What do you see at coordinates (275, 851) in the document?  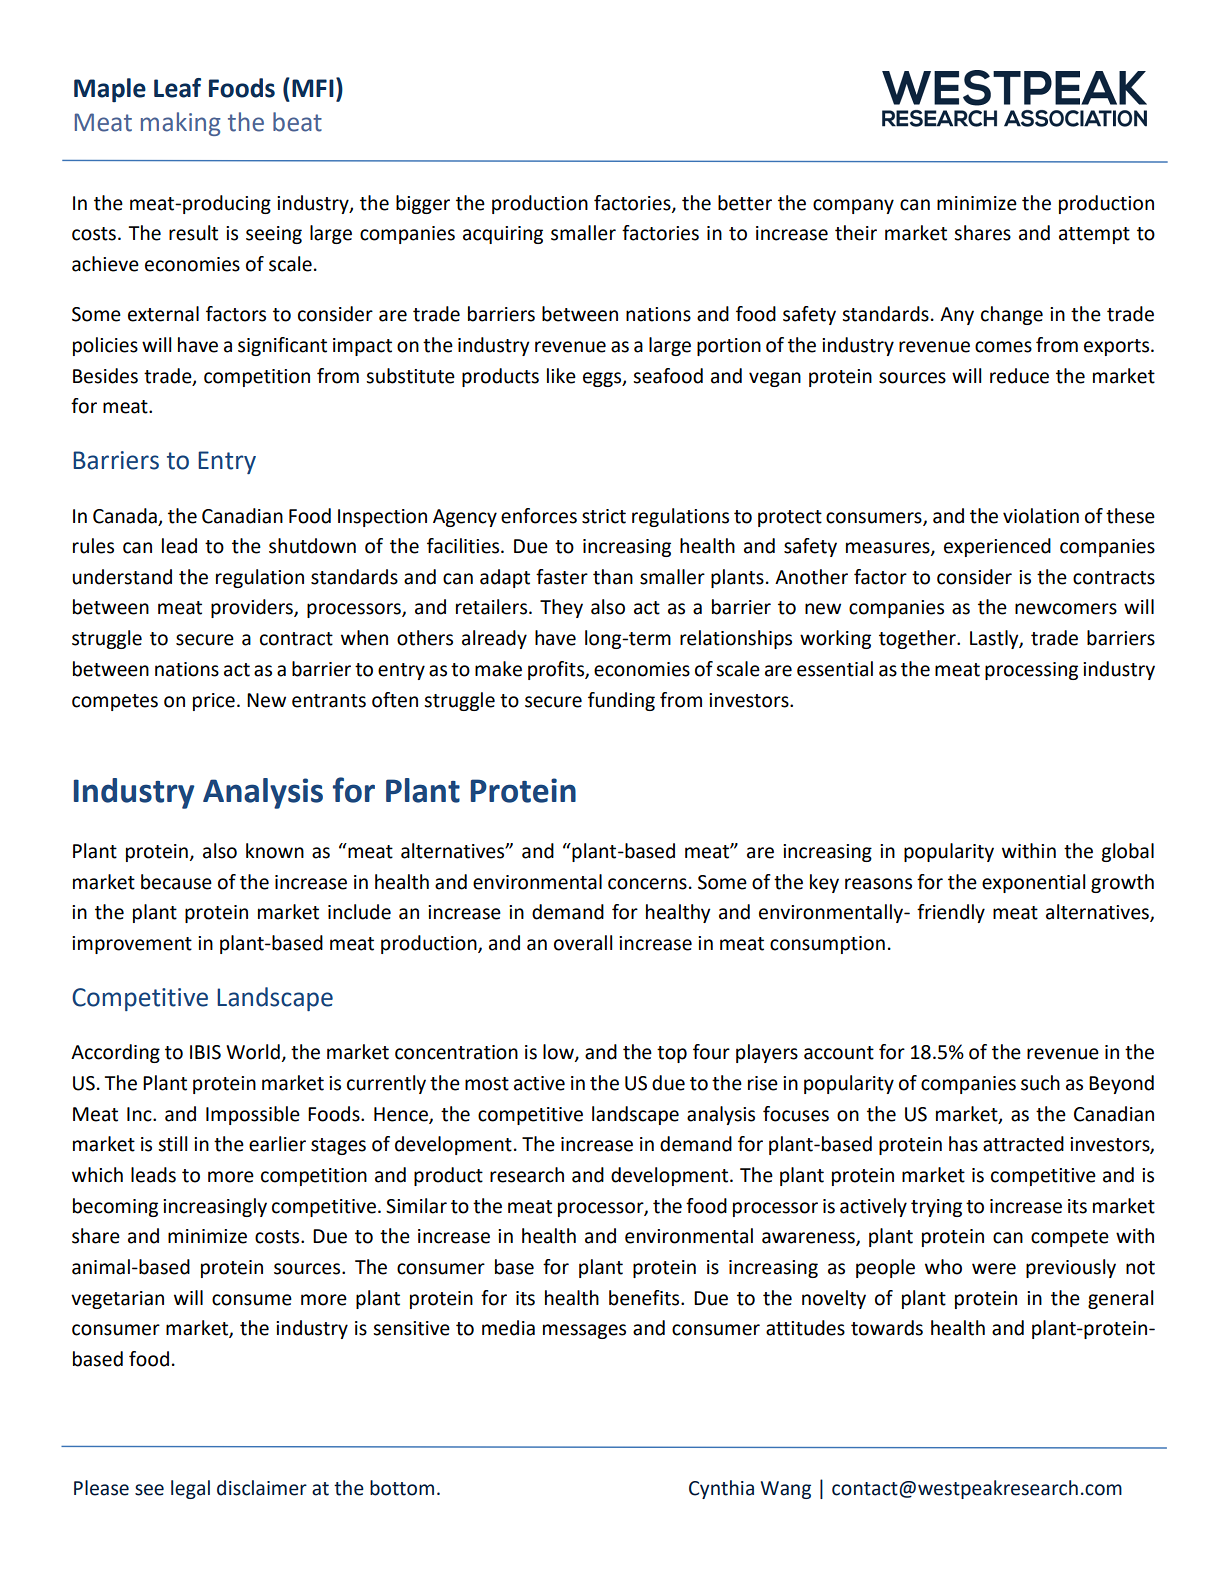 I see `known` at bounding box center [275, 851].
